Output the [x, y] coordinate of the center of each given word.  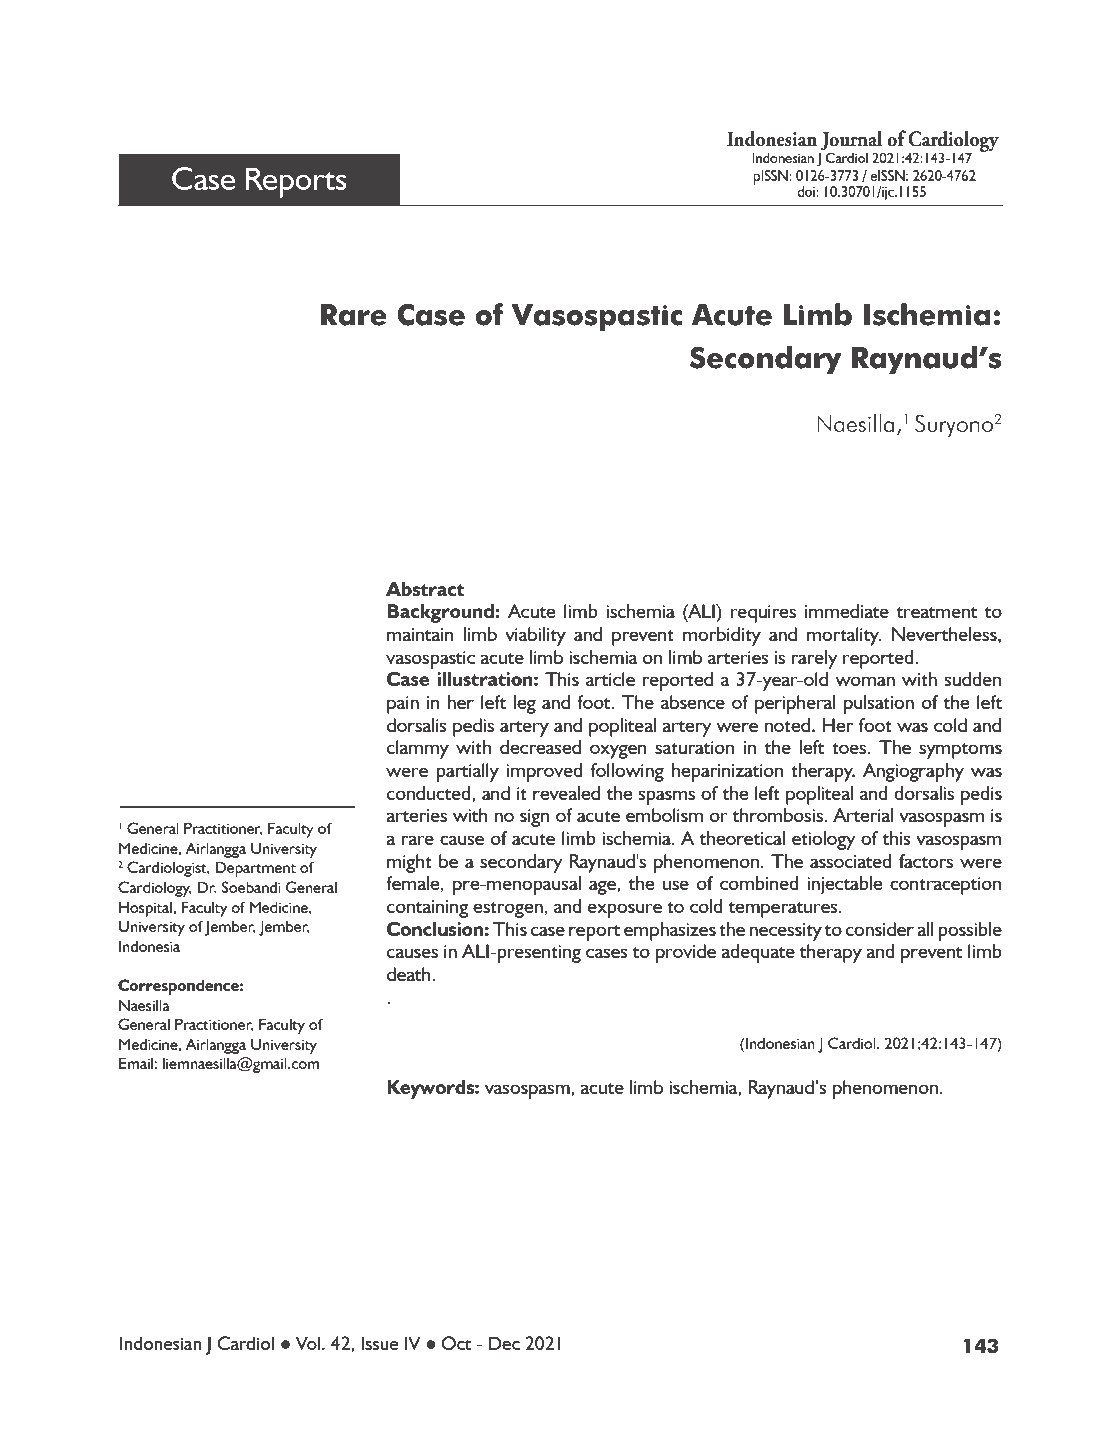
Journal [851, 140]
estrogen [508, 910]
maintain [420, 634]
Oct [456, 1343]
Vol [309, 1343]
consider [880, 929]
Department [255, 869]
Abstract [425, 589]
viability [535, 636]
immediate [847, 611]
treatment [936, 612]
